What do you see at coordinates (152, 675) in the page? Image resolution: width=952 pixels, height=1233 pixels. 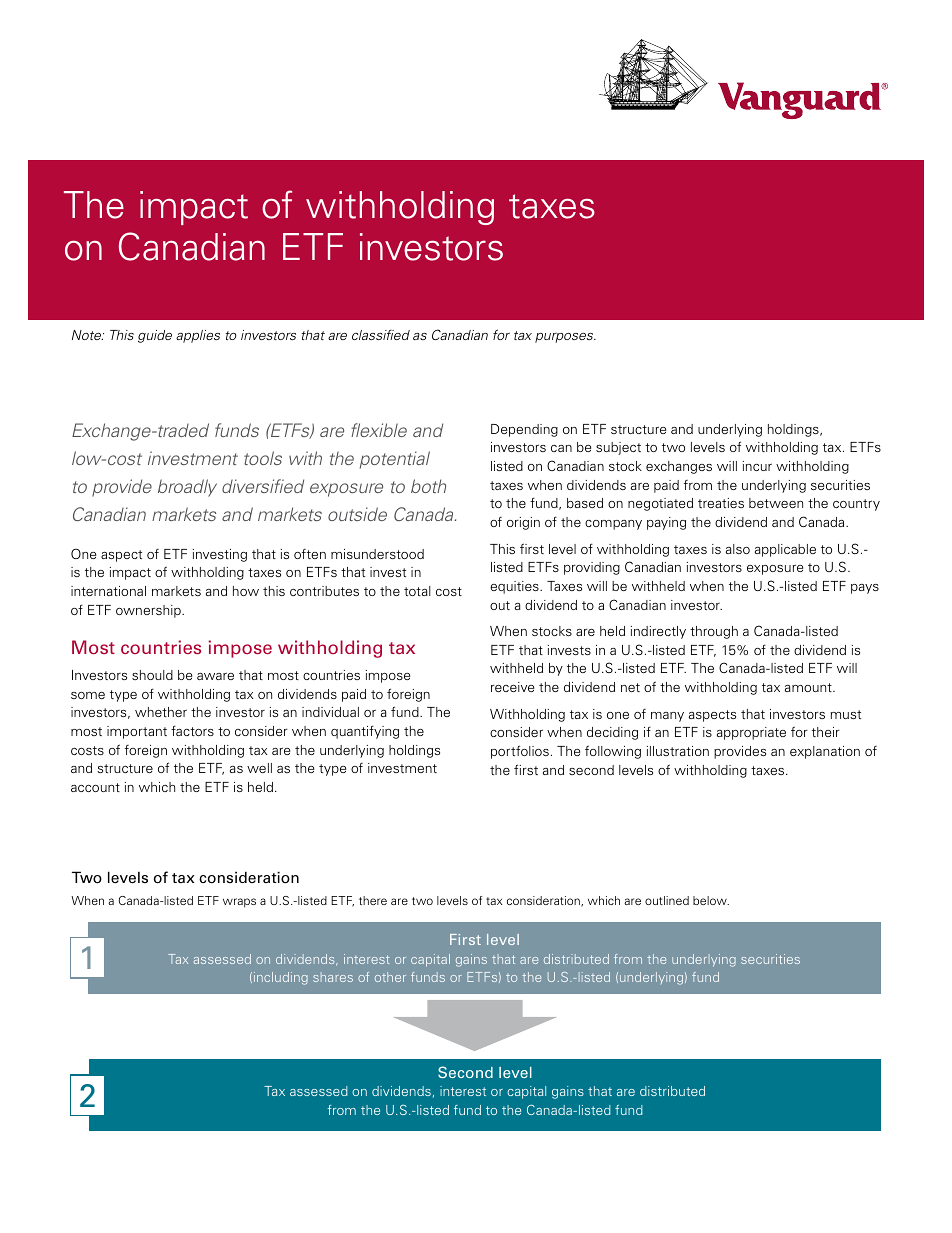 I see `should` at bounding box center [152, 675].
